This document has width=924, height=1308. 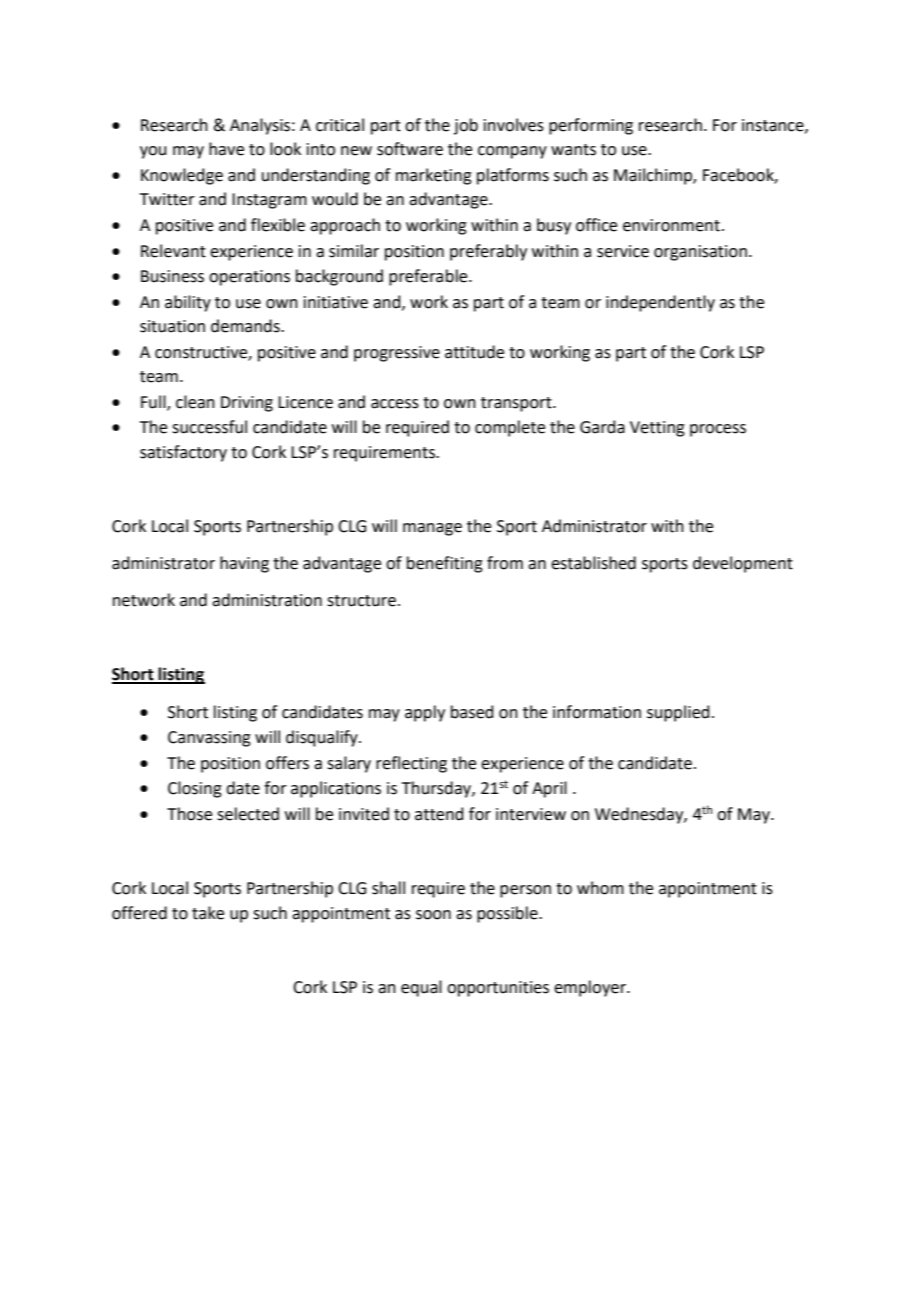 What do you see at coordinates (510, 428) in the document?
I see `complete` at bounding box center [510, 428].
